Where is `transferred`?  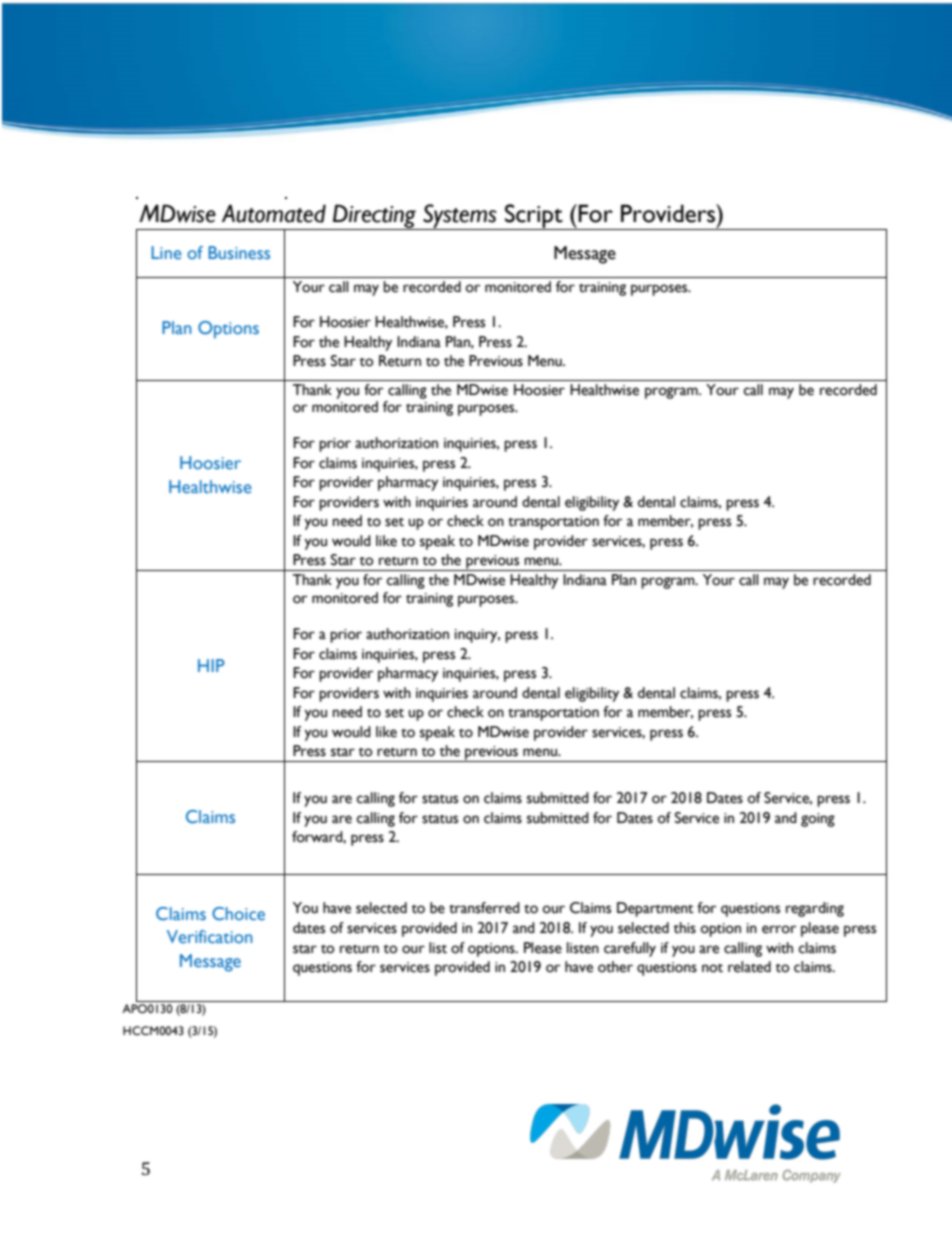
transferred is located at coordinates (484, 908).
